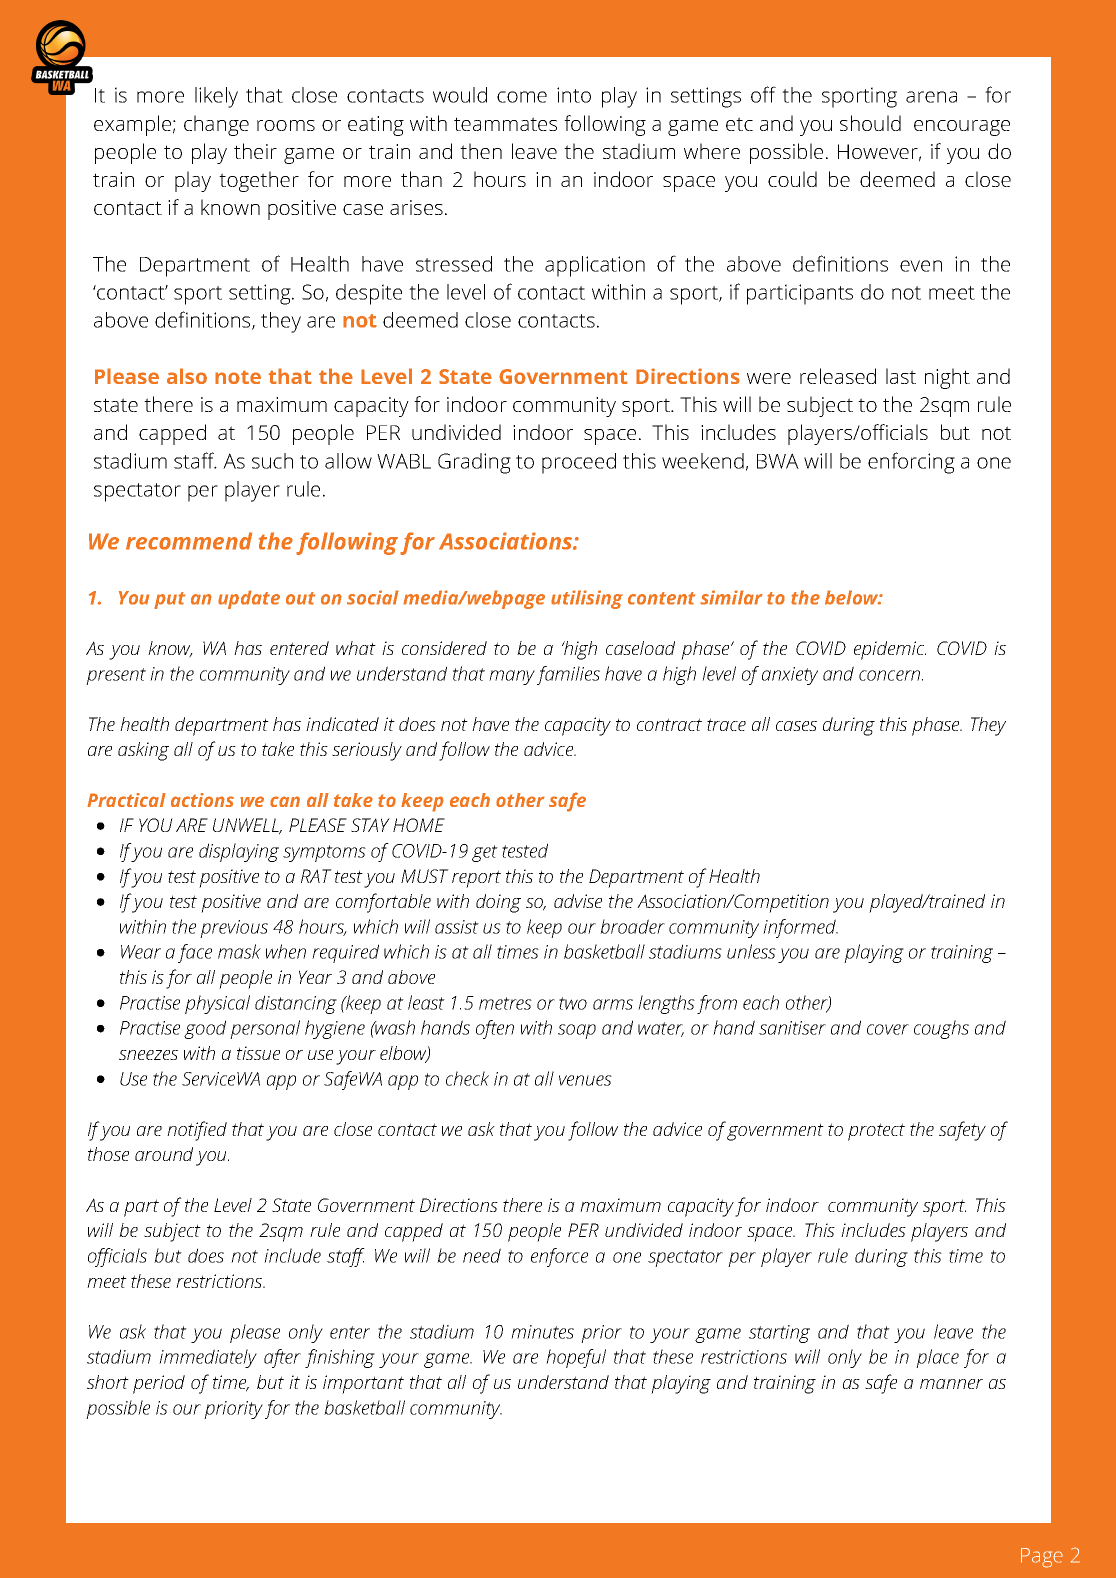 Image resolution: width=1116 pixels, height=1578 pixels. Describe the element at coordinates (495, 1029) in the screenshot. I see `often` at that location.
